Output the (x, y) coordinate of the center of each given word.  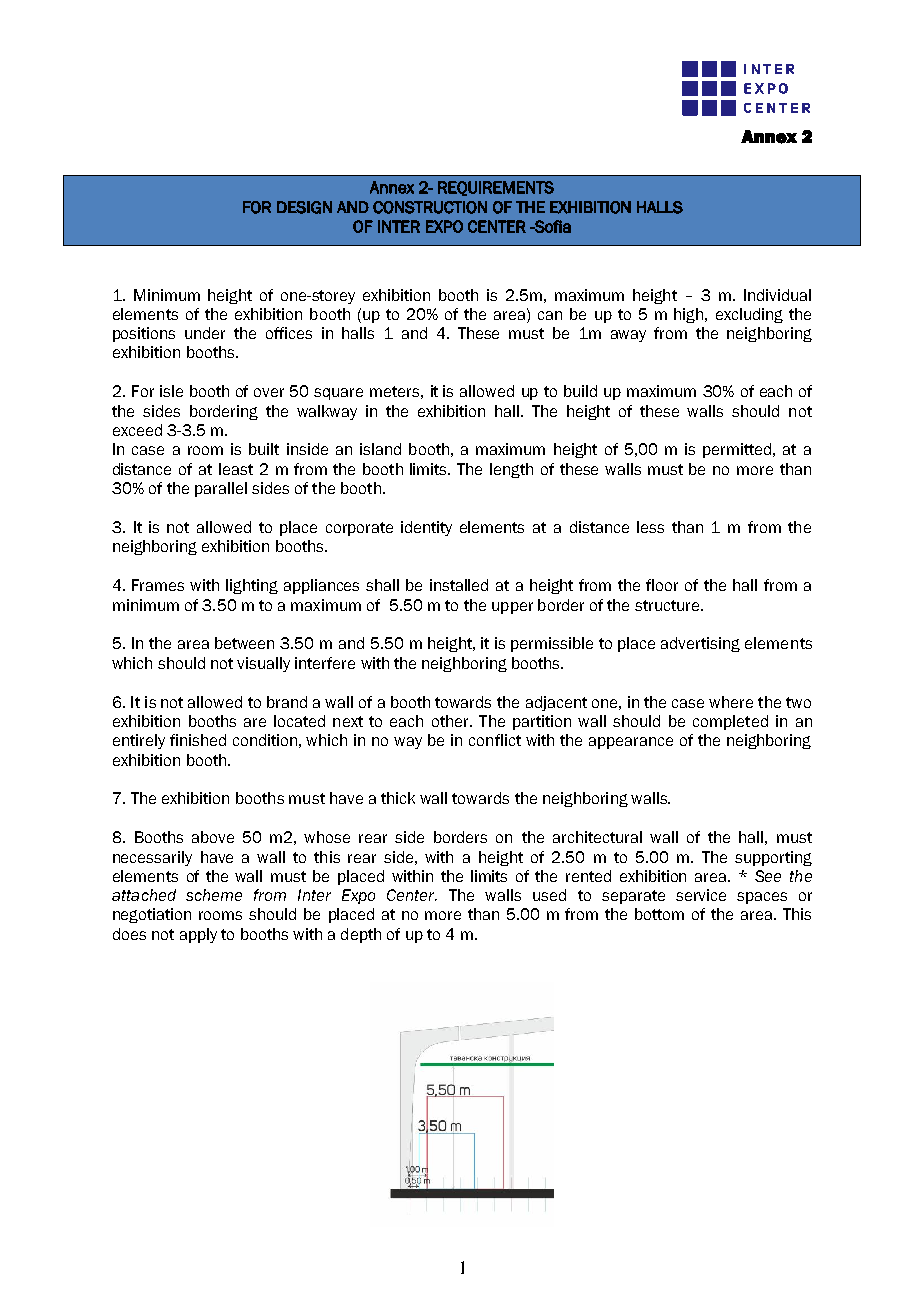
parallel (221, 489)
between (244, 643)
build (580, 391)
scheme (214, 895)
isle (171, 391)
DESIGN (304, 207)
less (650, 527)
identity (426, 528)
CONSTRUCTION (430, 207)
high (690, 315)
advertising (700, 644)
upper (512, 608)
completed (730, 722)
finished (198, 740)
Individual (777, 295)
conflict (495, 740)
